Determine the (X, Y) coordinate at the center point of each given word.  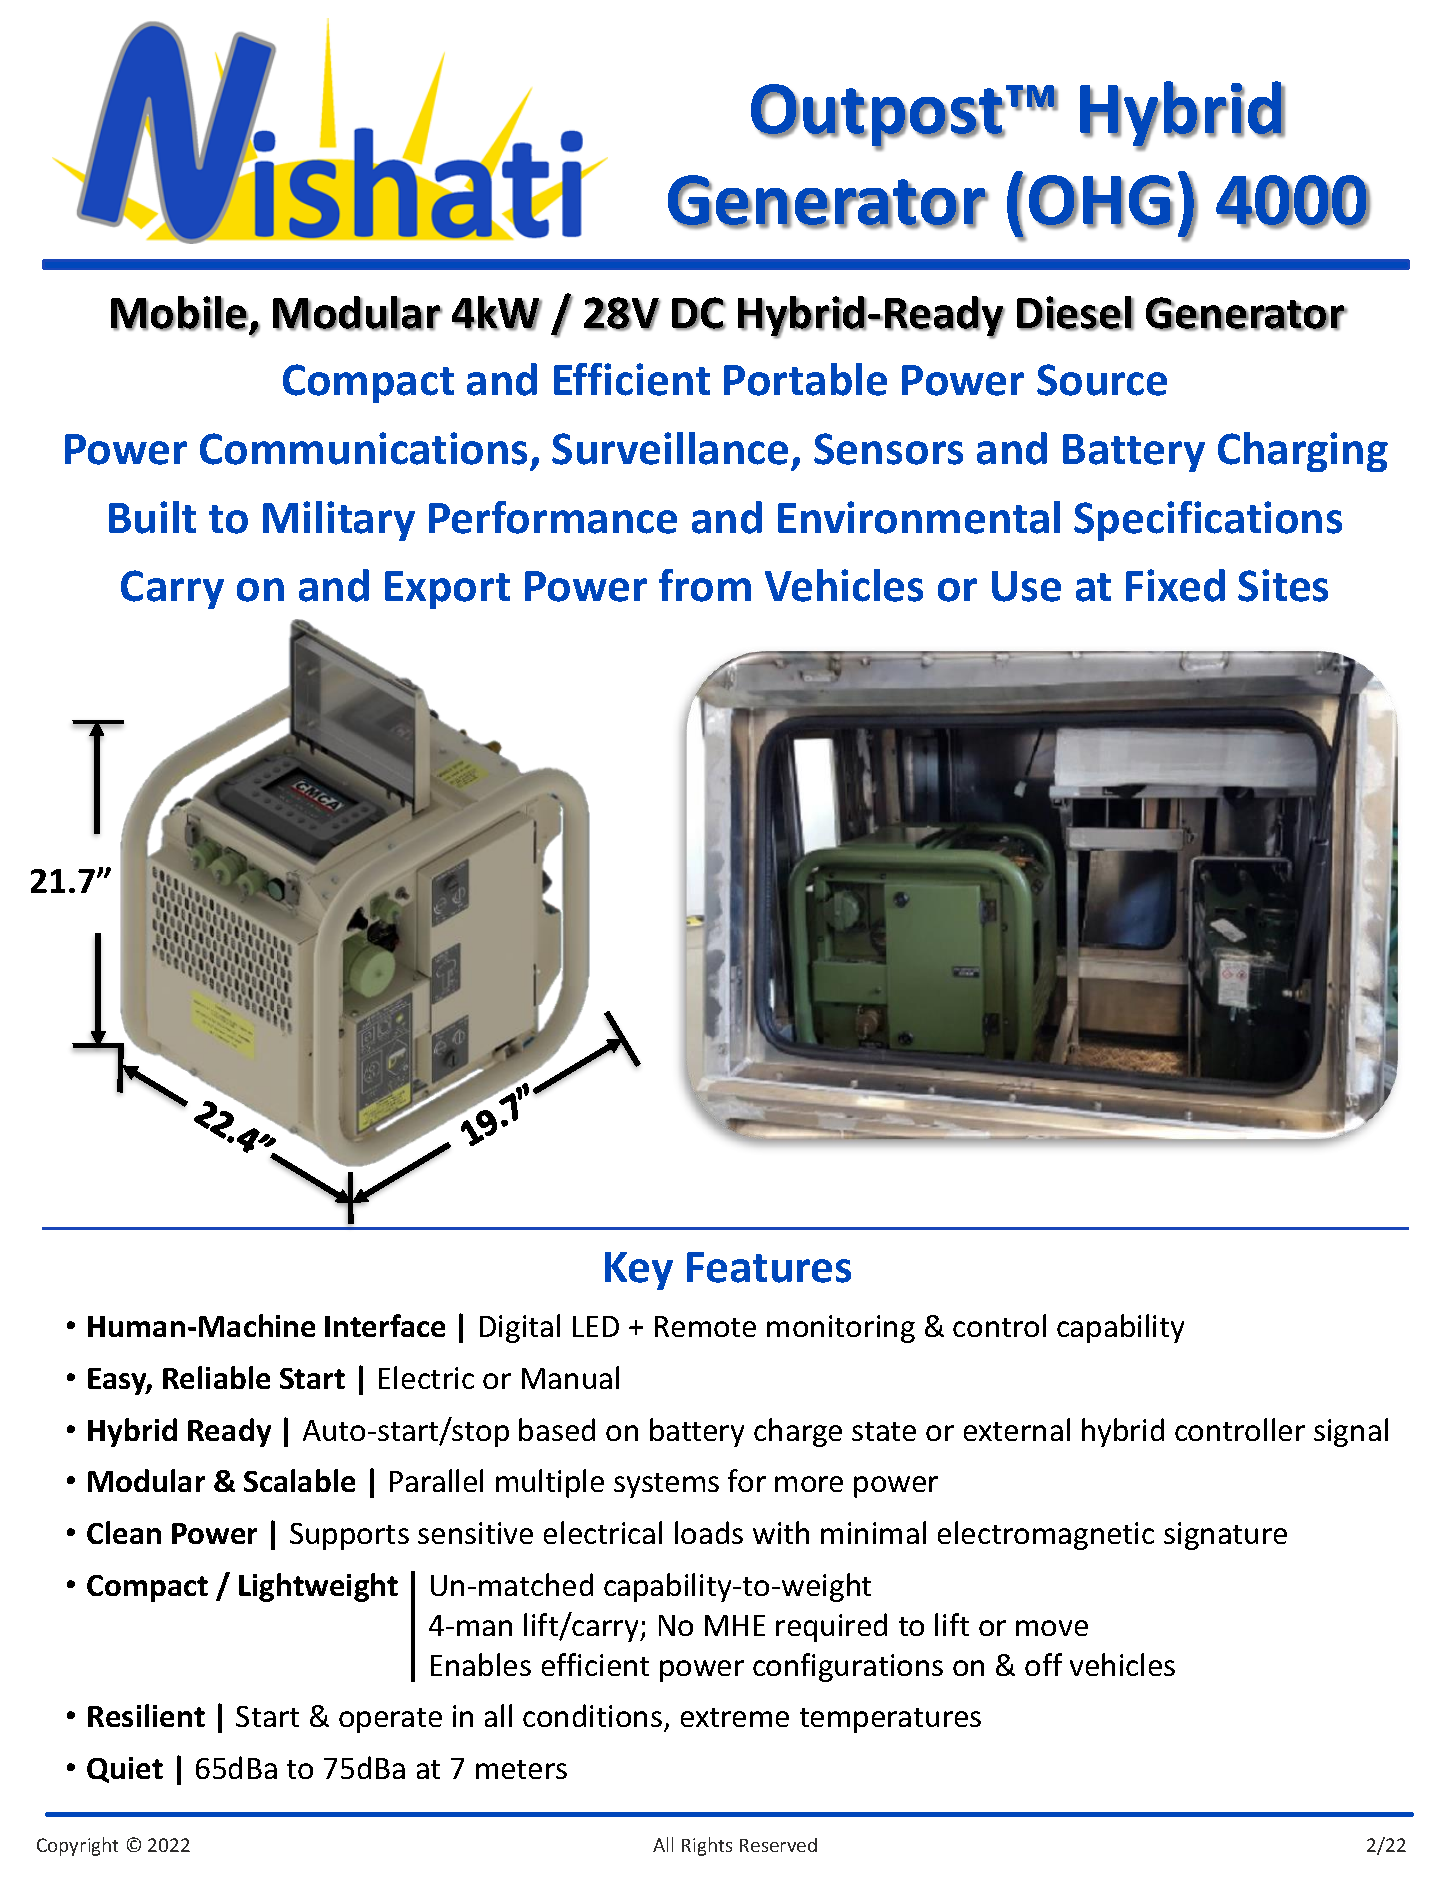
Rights (707, 1846)
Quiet (125, 1770)
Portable (805, 379)
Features (769, 1267)
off (1043, 1664)
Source (1102, 380)
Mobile (179, 313)
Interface (385, 1325)
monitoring (841, 1329)
